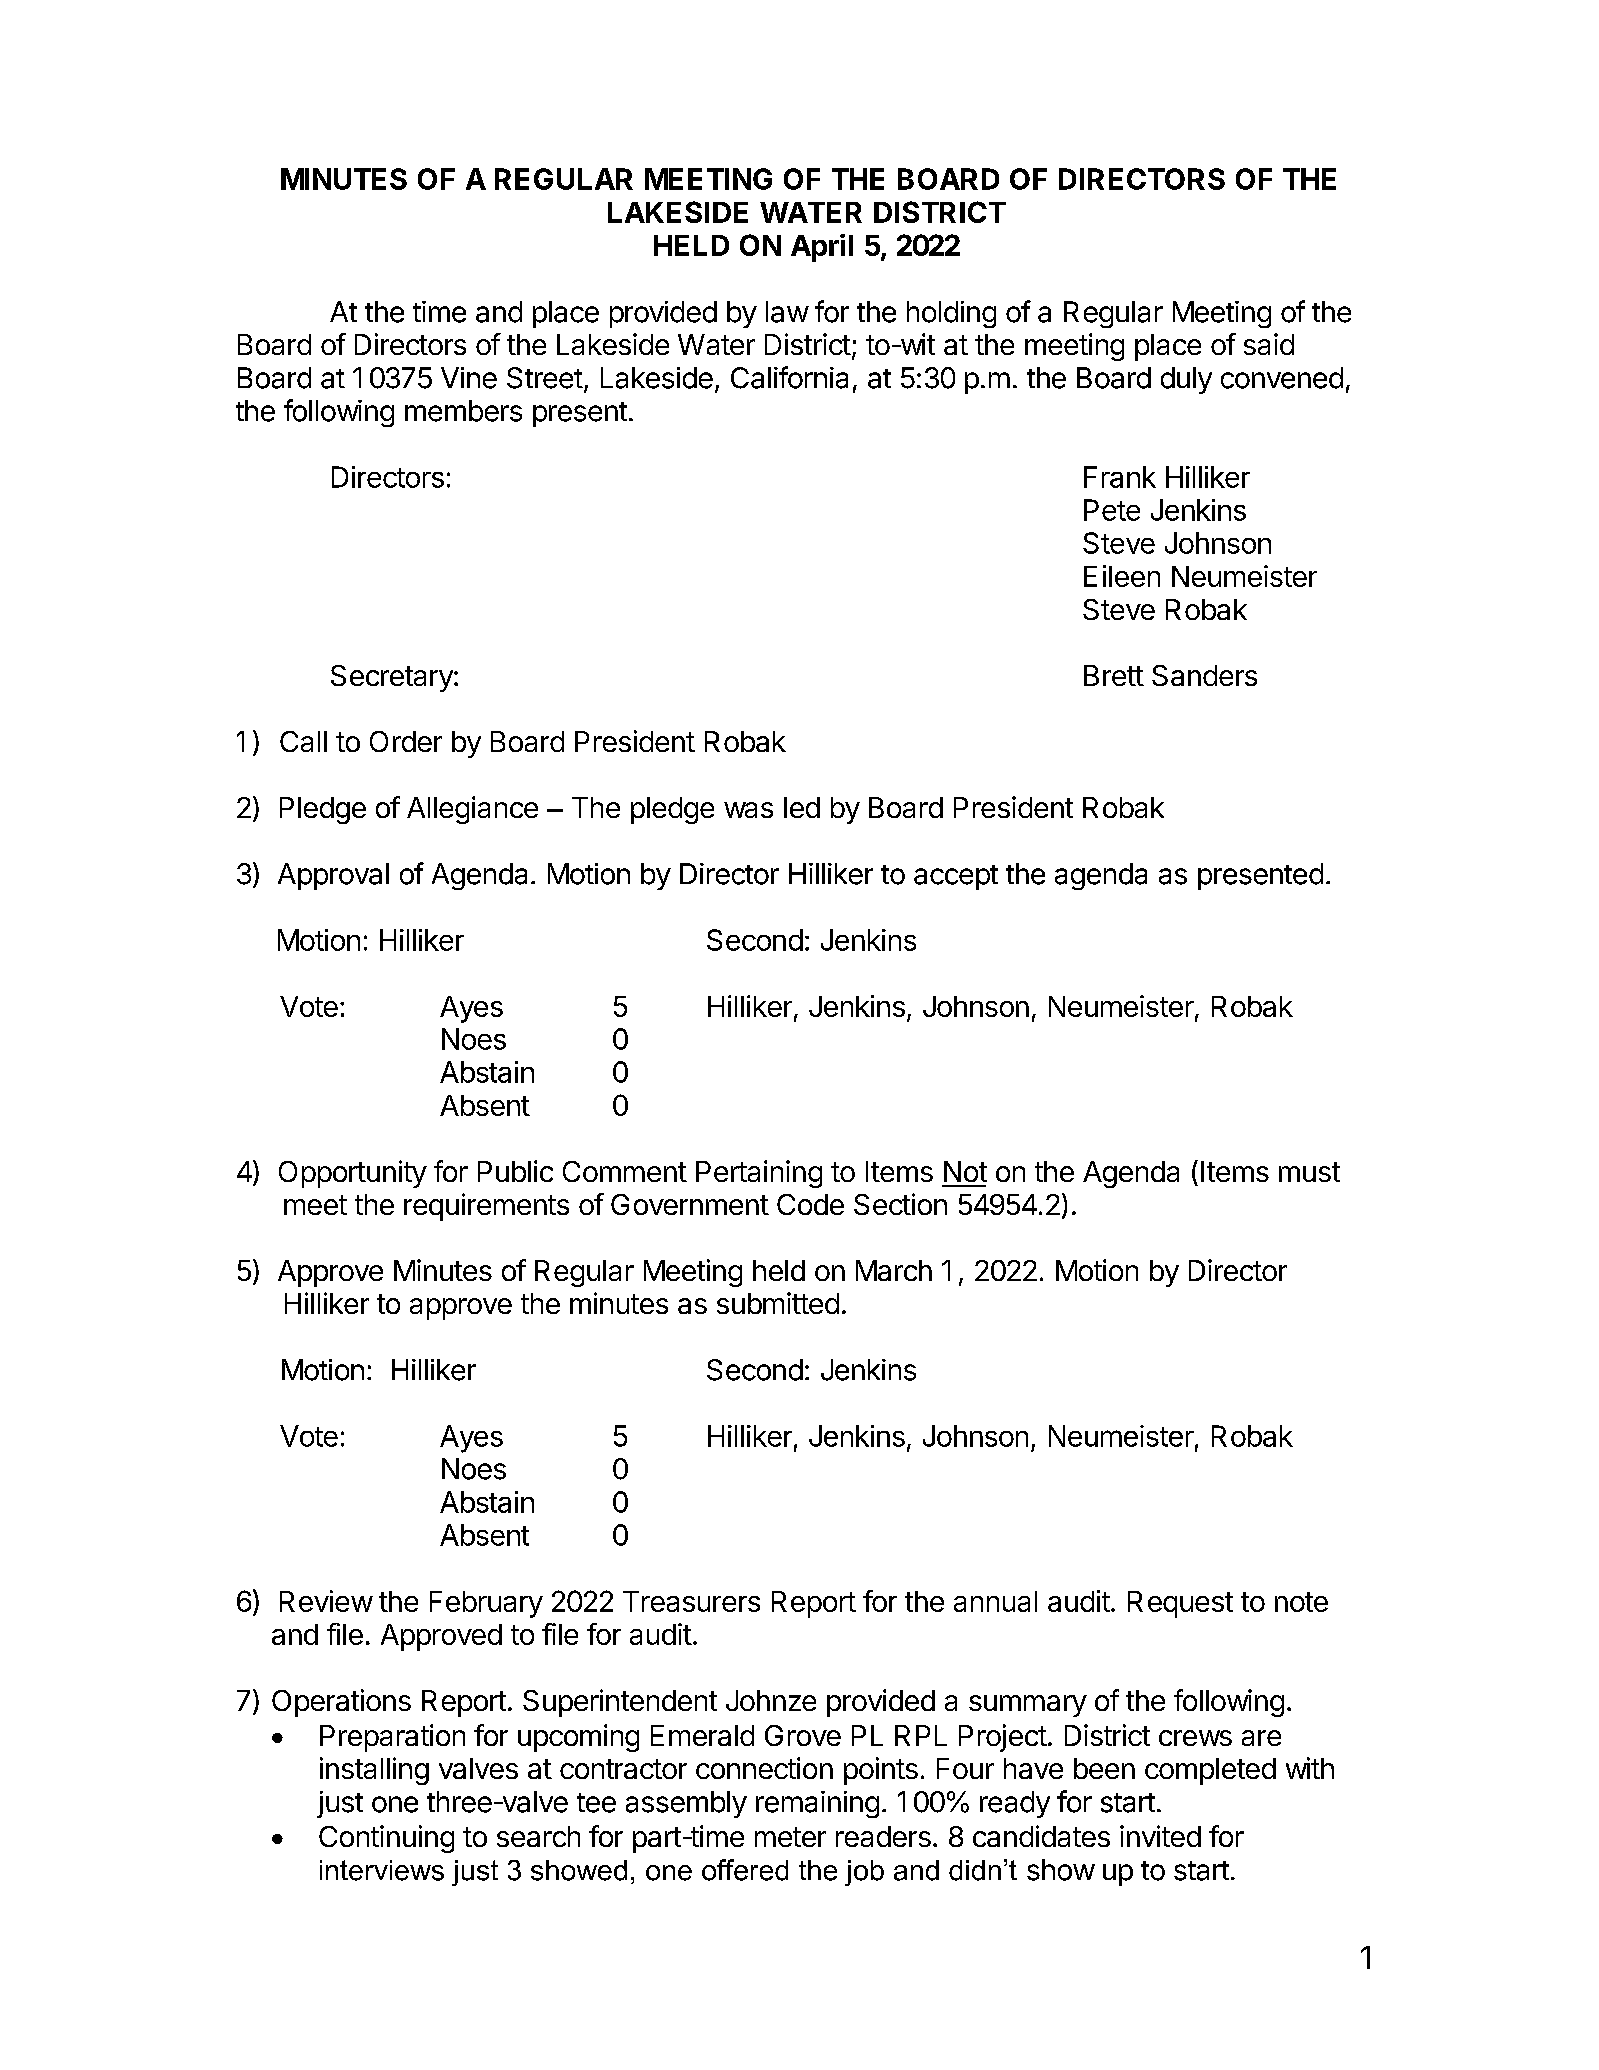 The height and width of the document is (2070, 1599). What do you see at coordinates (486, 1207) in the document?
I see `requirements` at bounding box center [486, 1207].
